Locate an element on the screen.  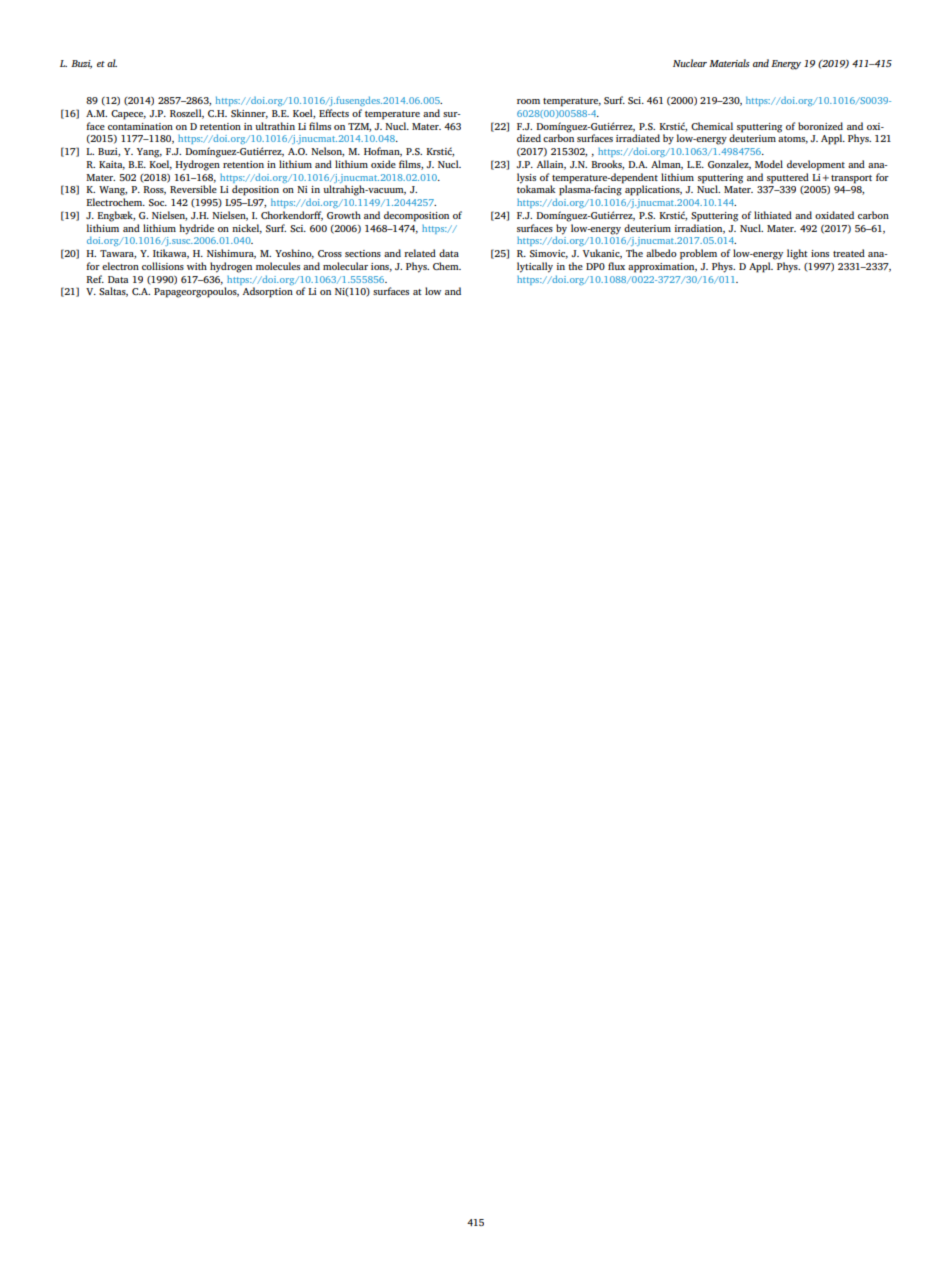
Adsorption is located at coordinates (268, 292).
